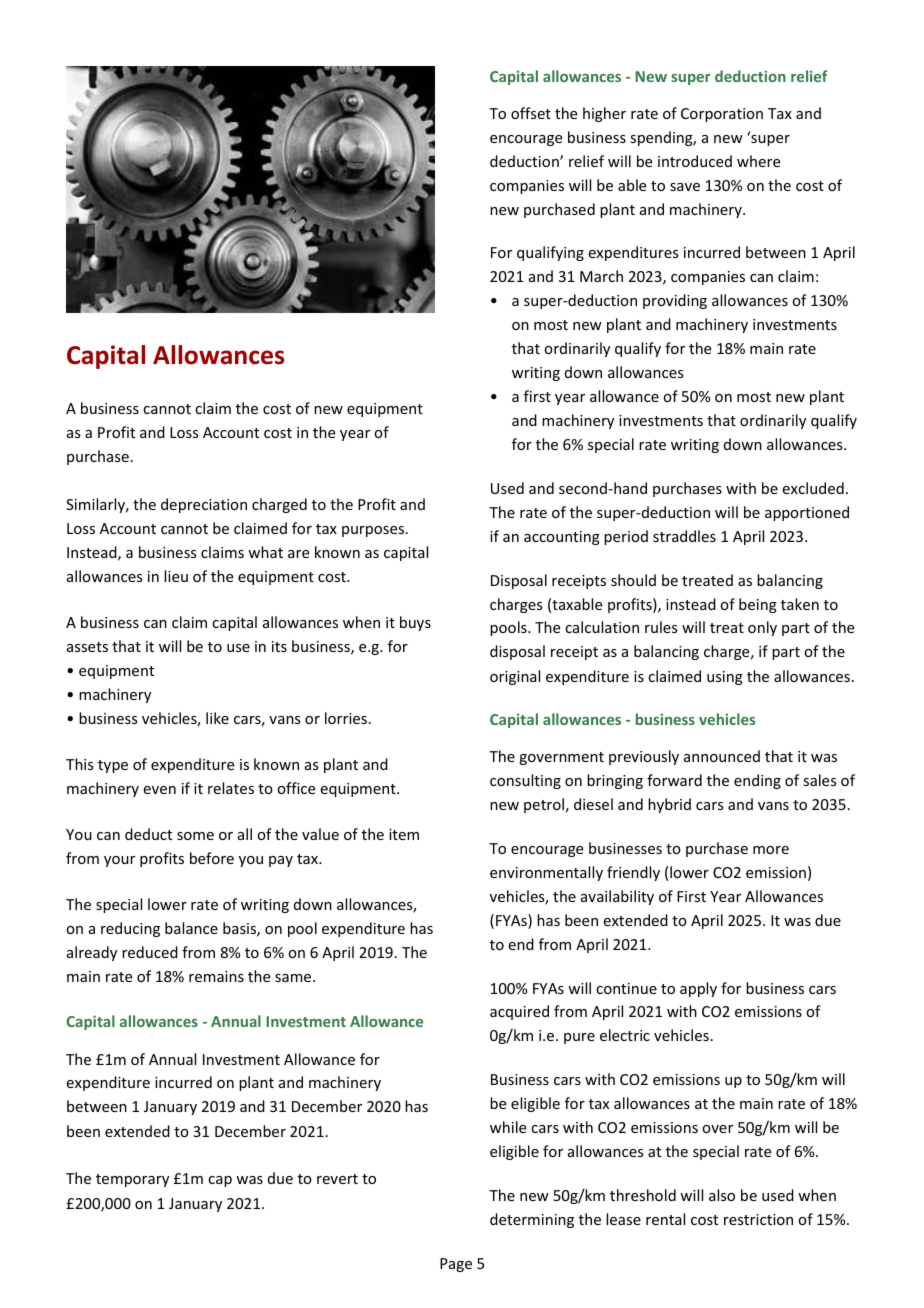 This page has width=924, height=1308. Describe the element at coordinates (758, 1219) in the page. I see `restriction` at that location.
